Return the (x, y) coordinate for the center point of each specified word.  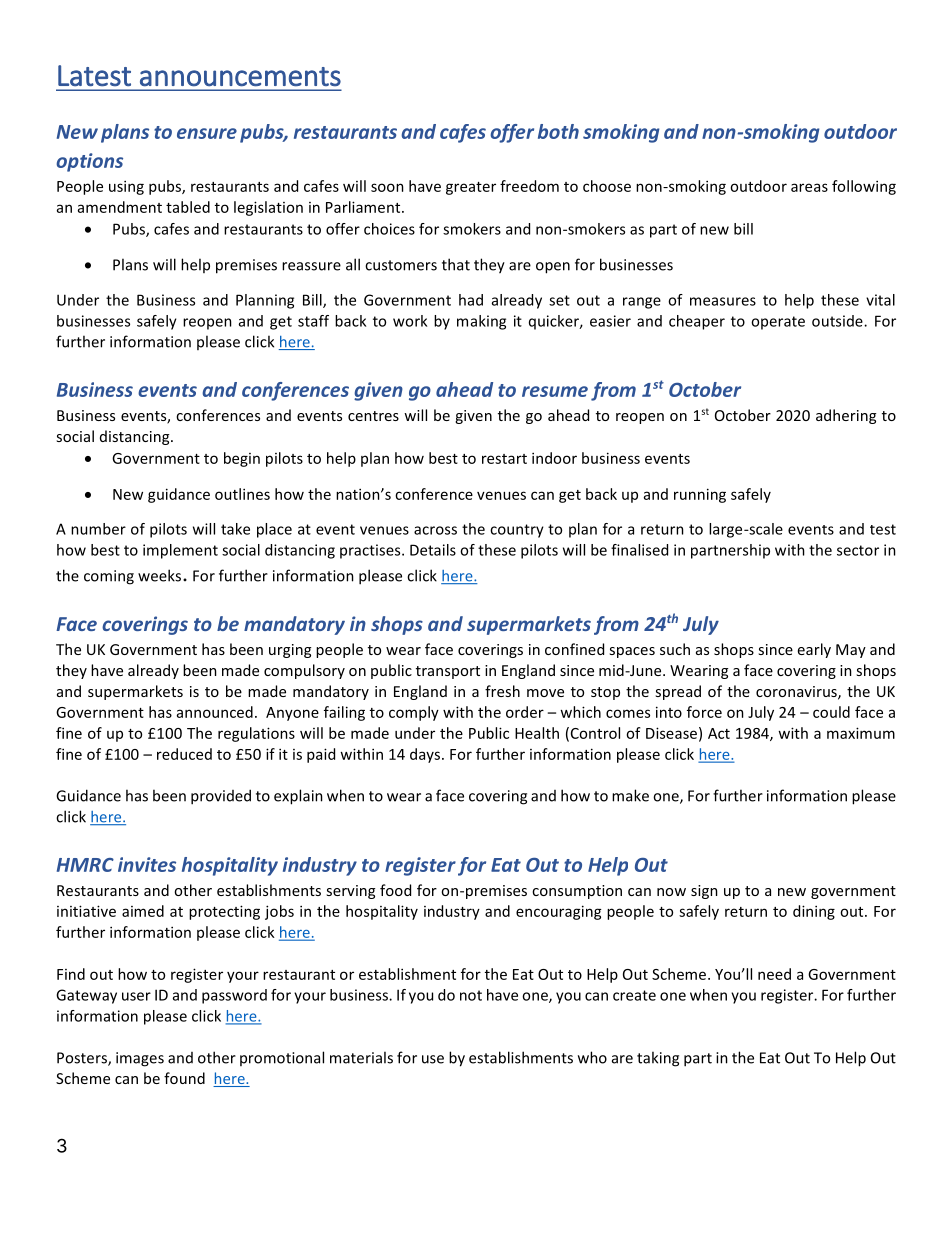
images (140, 1059)
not (471, 995)
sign (704, 892)
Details (433, 550)
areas (809, 187)
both (558, 131)
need (774, 974)
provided (221, 797)
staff (313, 321)
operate (778, 323)
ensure (207, 133)
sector (858, 550)
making (481, 322)
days (425, 755)
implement (180, 551)
